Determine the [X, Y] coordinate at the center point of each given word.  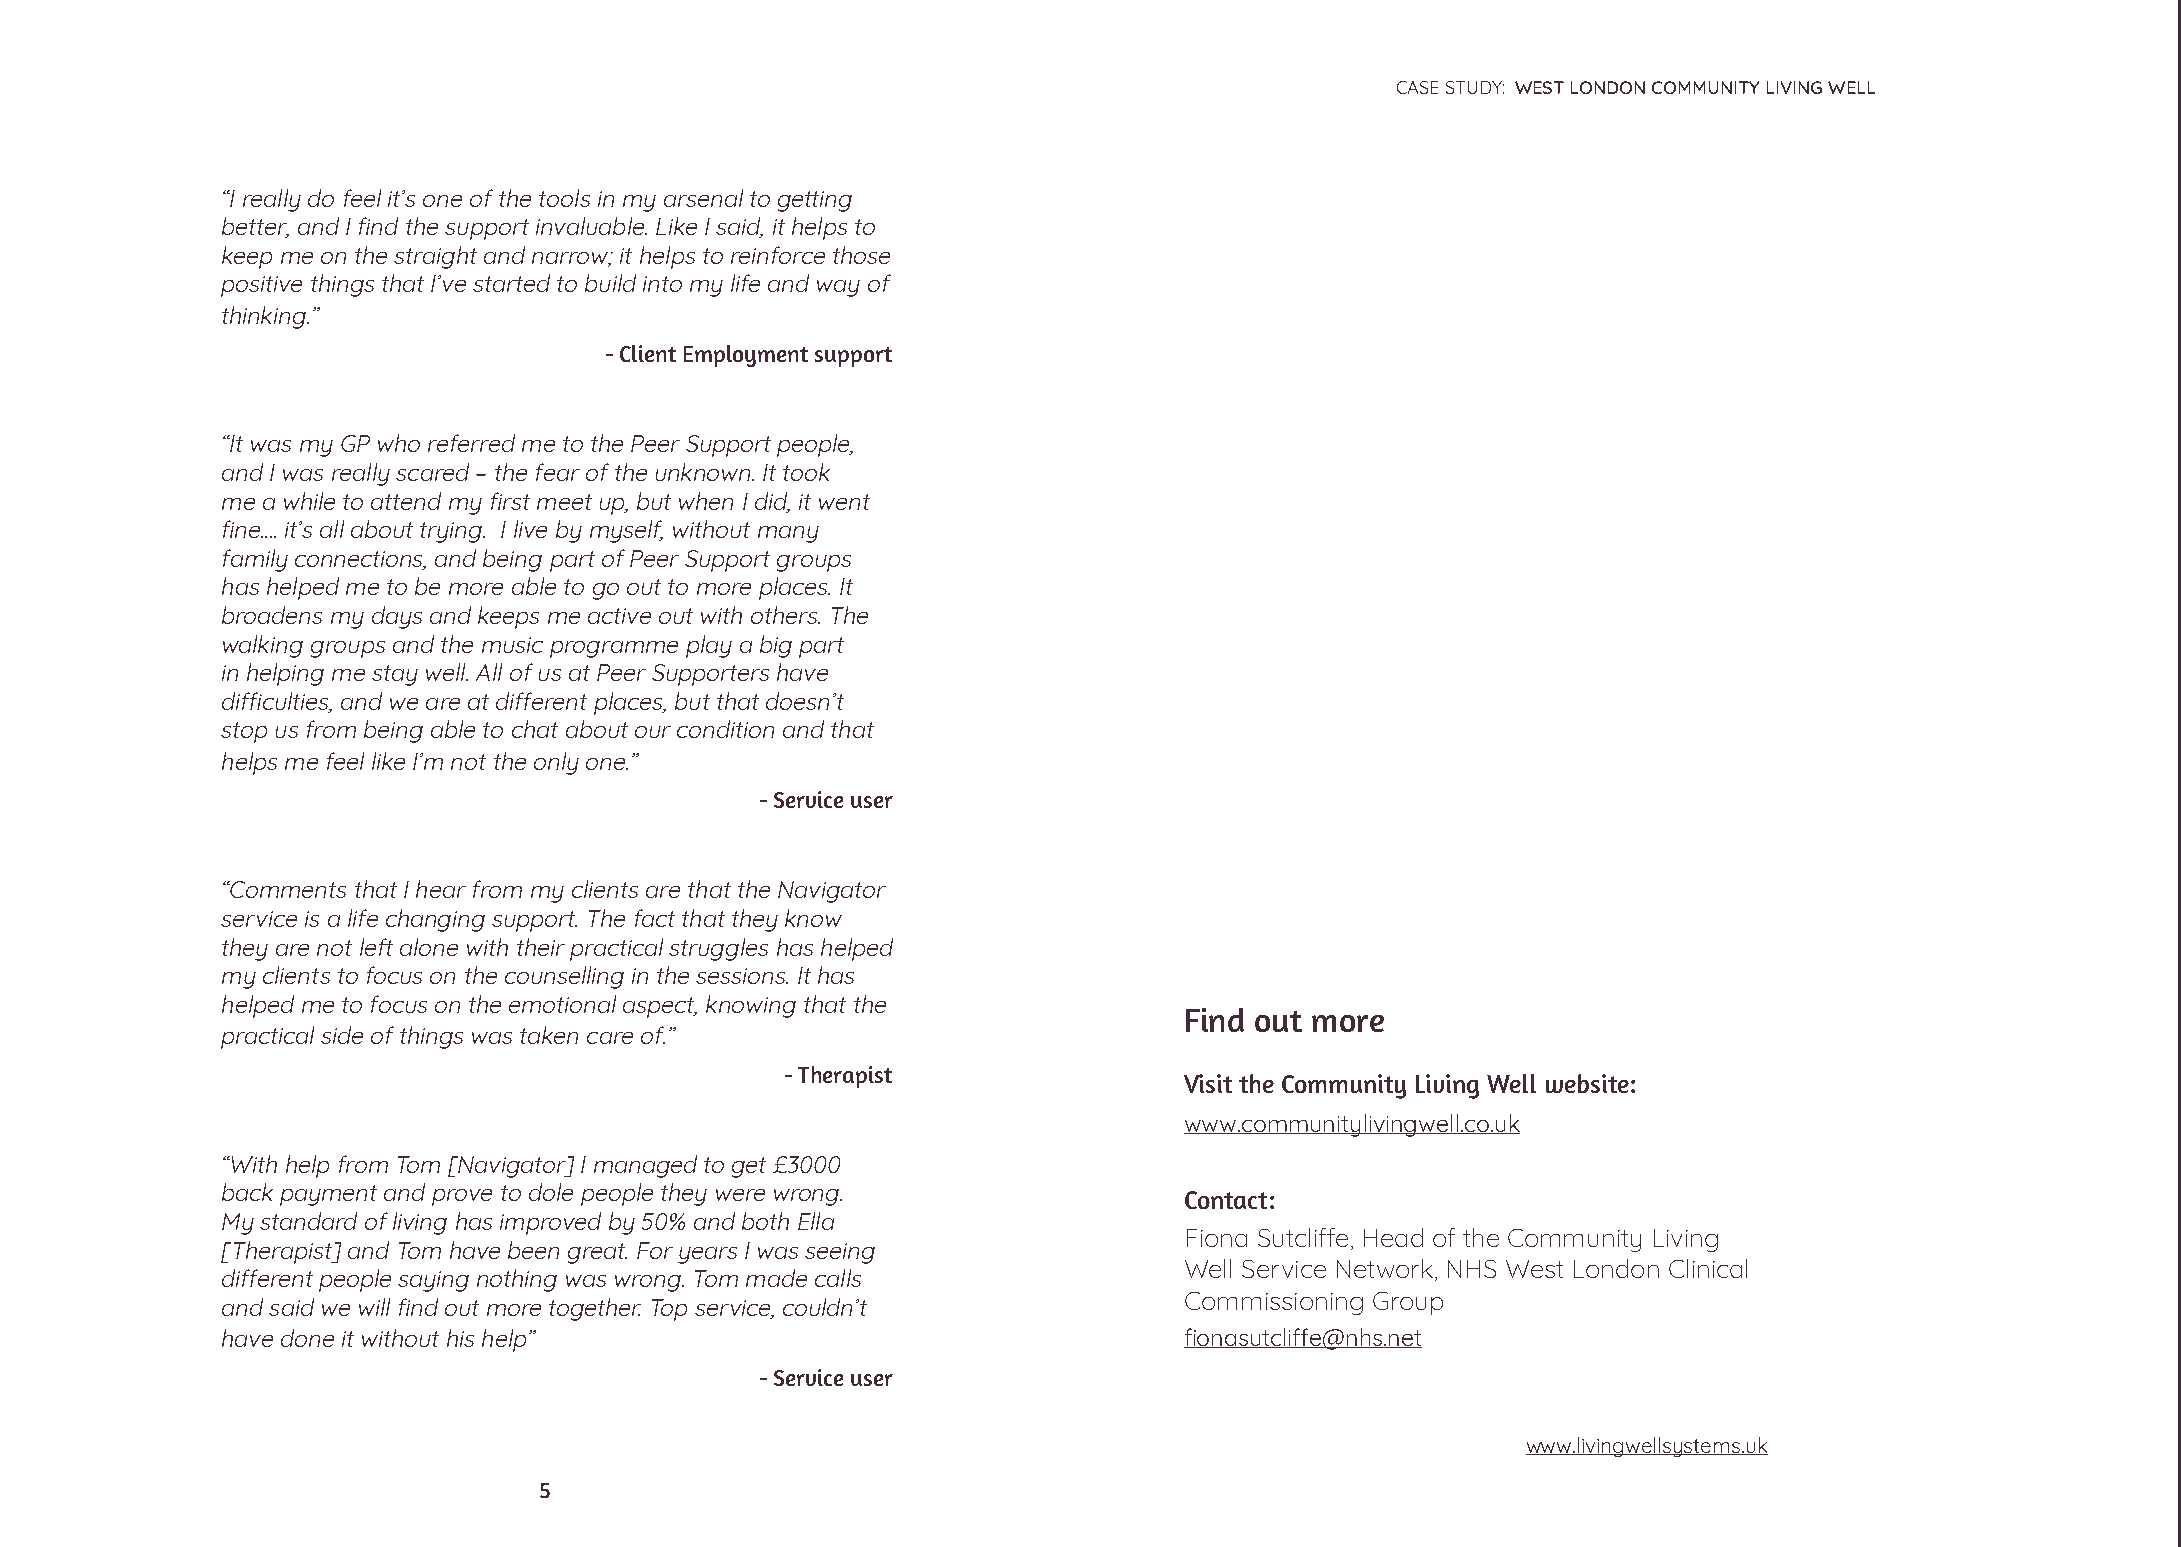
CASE [1417, 87]
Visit [1208, 1083]
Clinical [1708, 1268]
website [1587, 1083]
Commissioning [1274, 1303]
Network [1386, 1270]
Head [1393, 1237]
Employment [746, 356]
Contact [1226, 1200]
